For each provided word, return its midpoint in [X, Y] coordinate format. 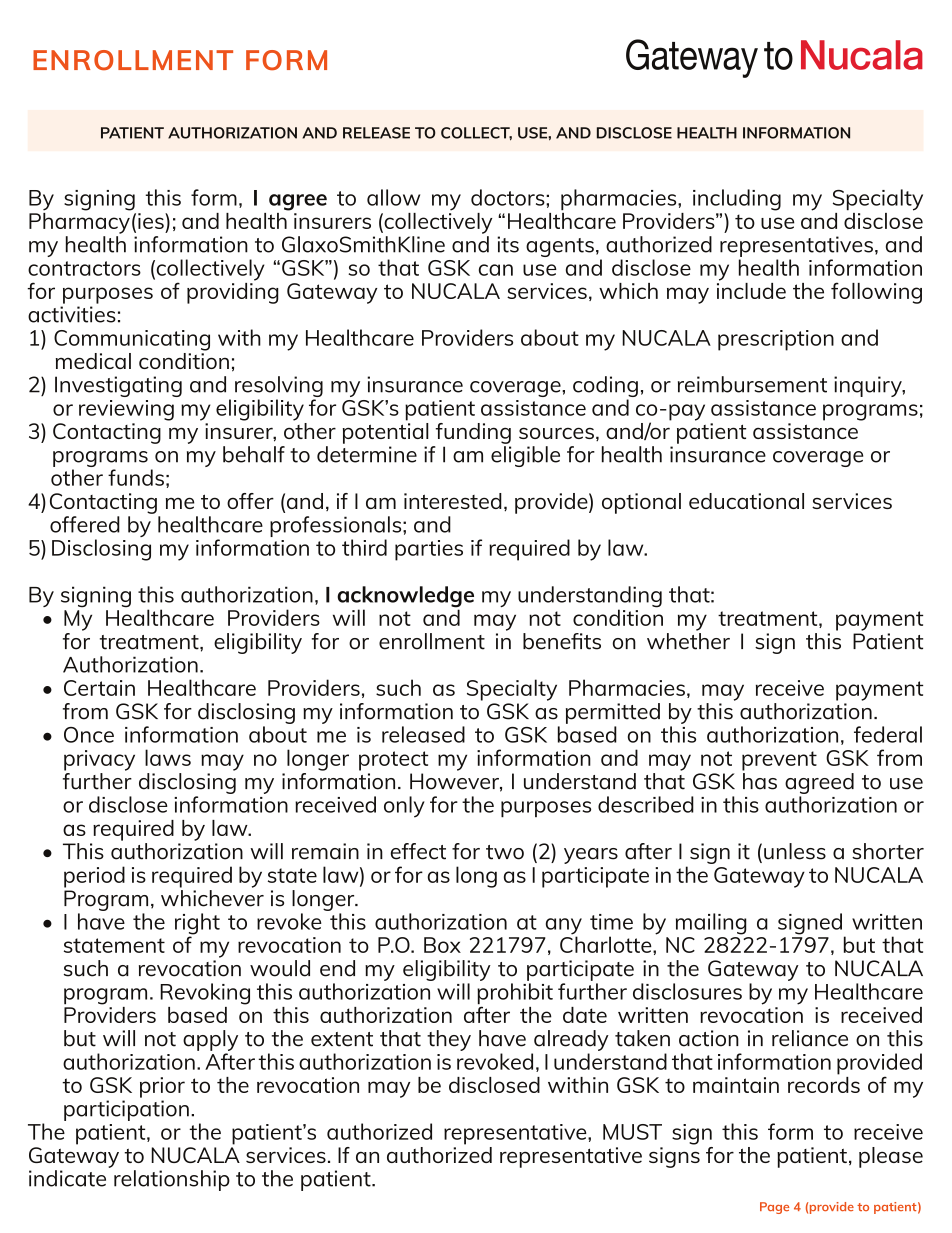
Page [774, 1208]
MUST [632, 1132]
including [737, 200]
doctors [509, 197]
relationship [172, 1180]
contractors [84, 268]
